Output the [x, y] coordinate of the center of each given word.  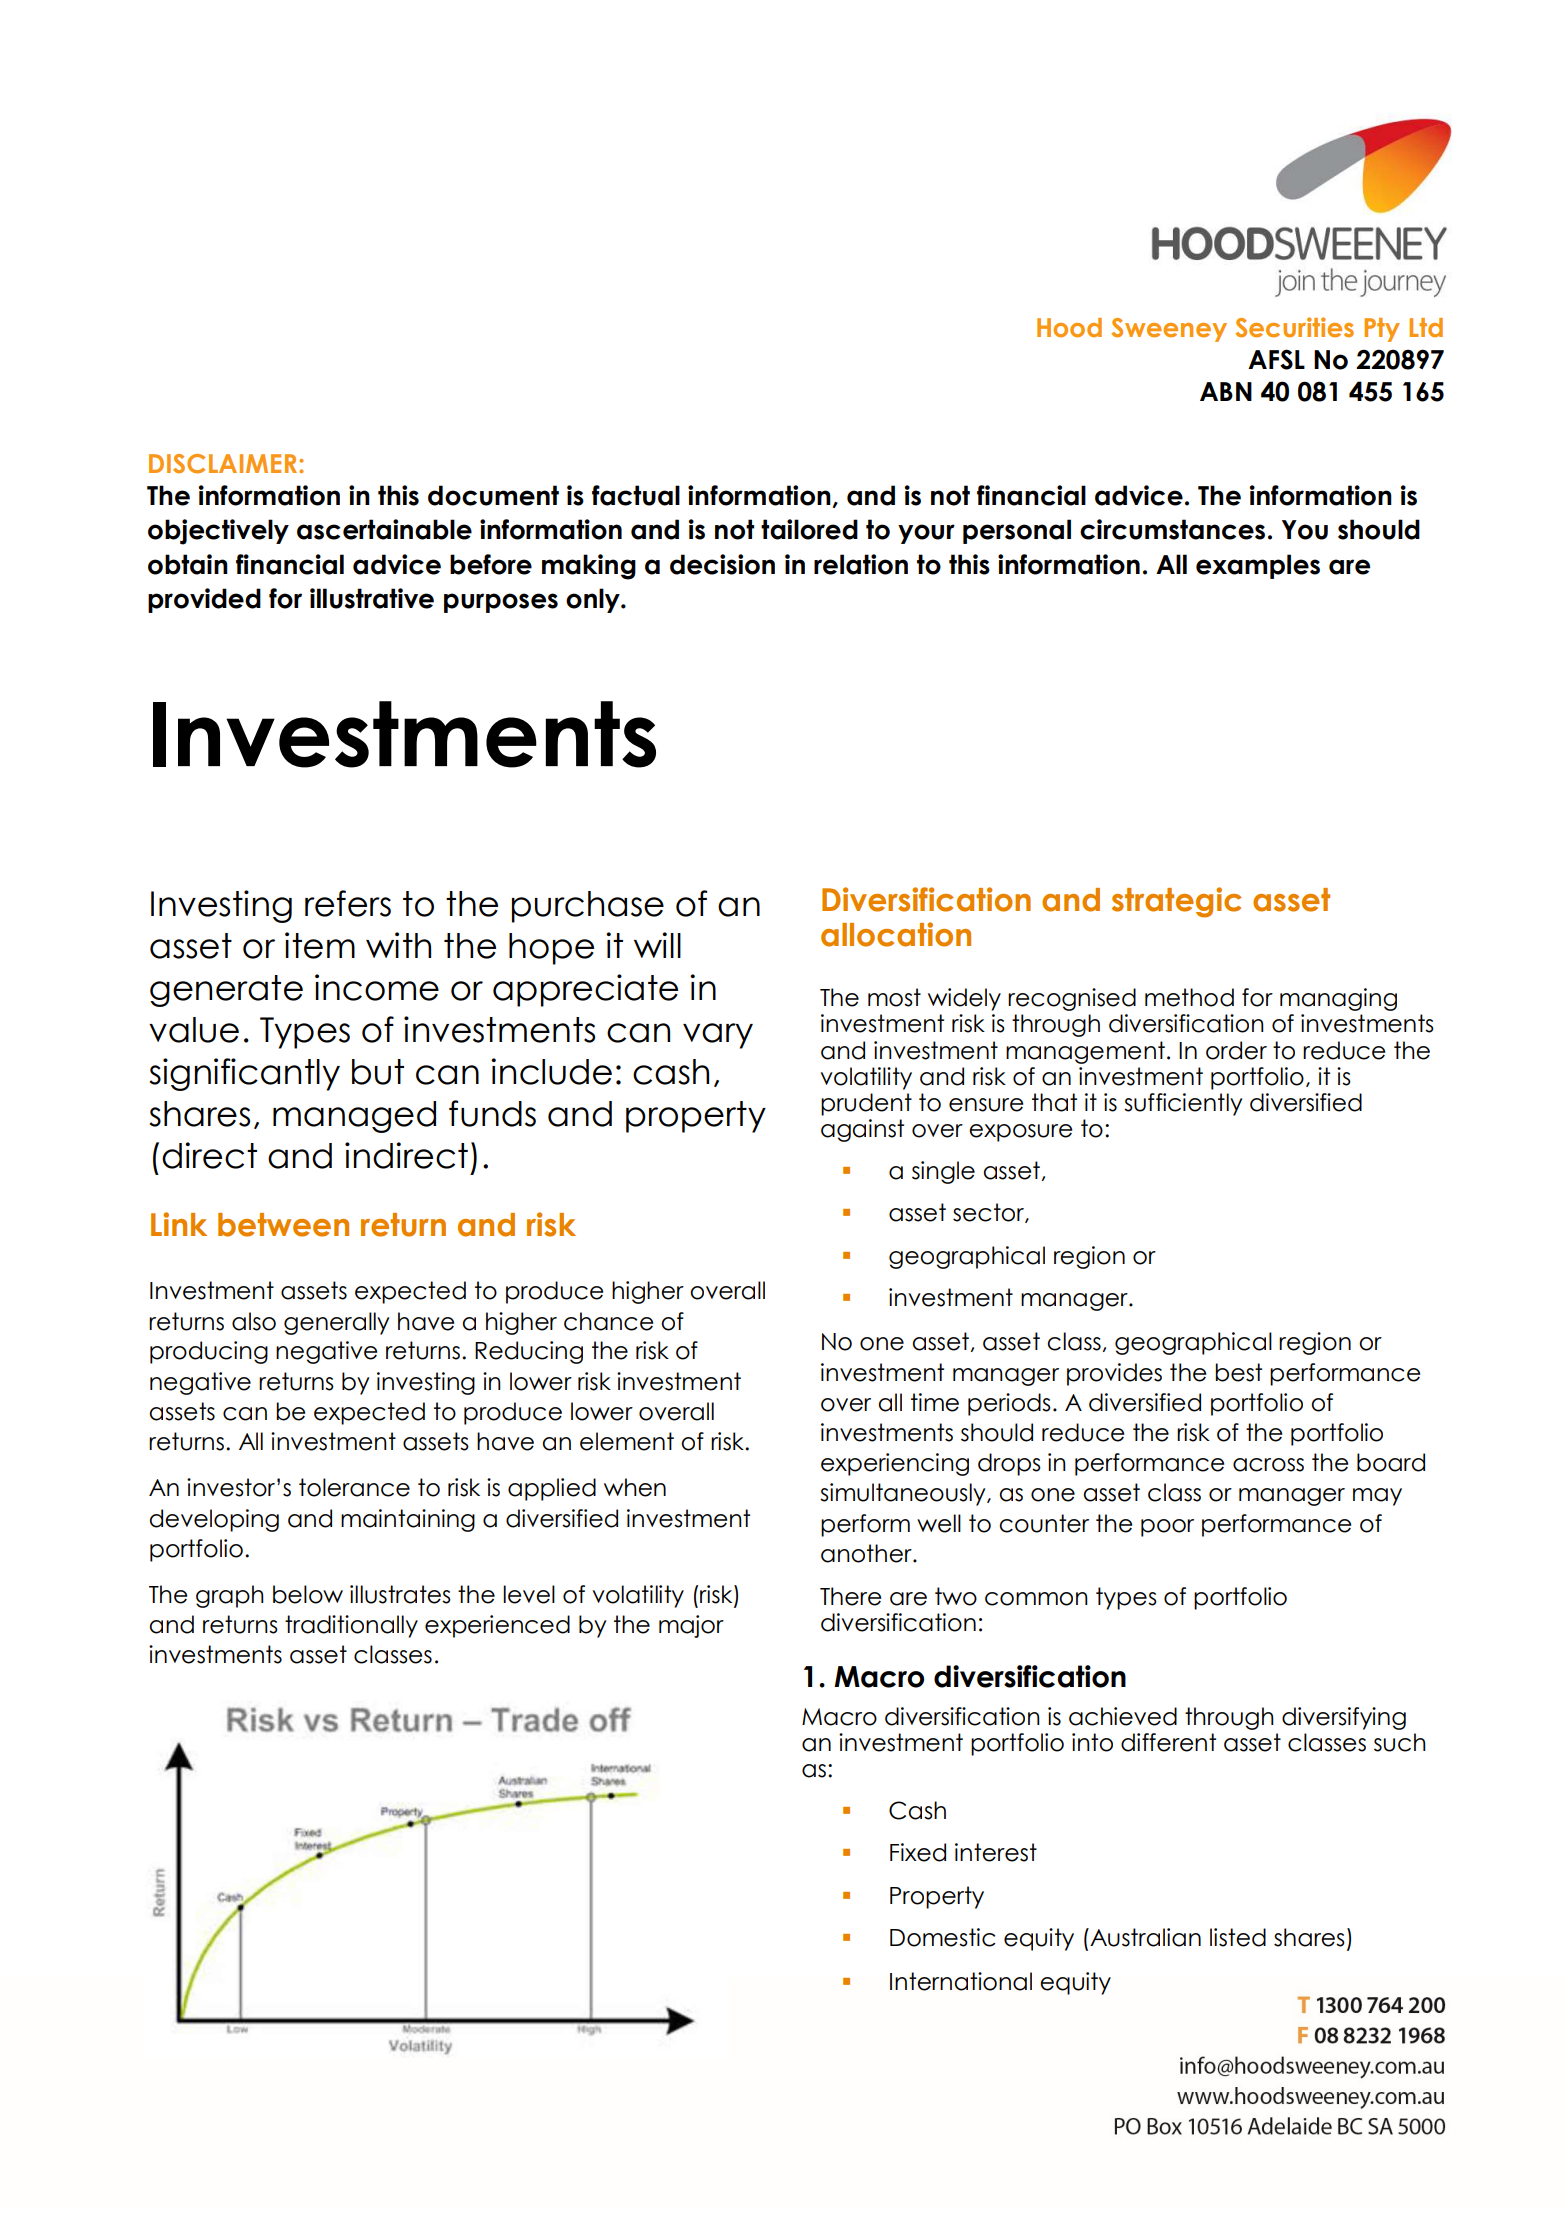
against [862, 1130]
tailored [809, 529]
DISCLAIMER [224, 464]
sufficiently [1183, 1104]
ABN [1226, 391]
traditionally [351, 1626]
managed [354, 1117]
